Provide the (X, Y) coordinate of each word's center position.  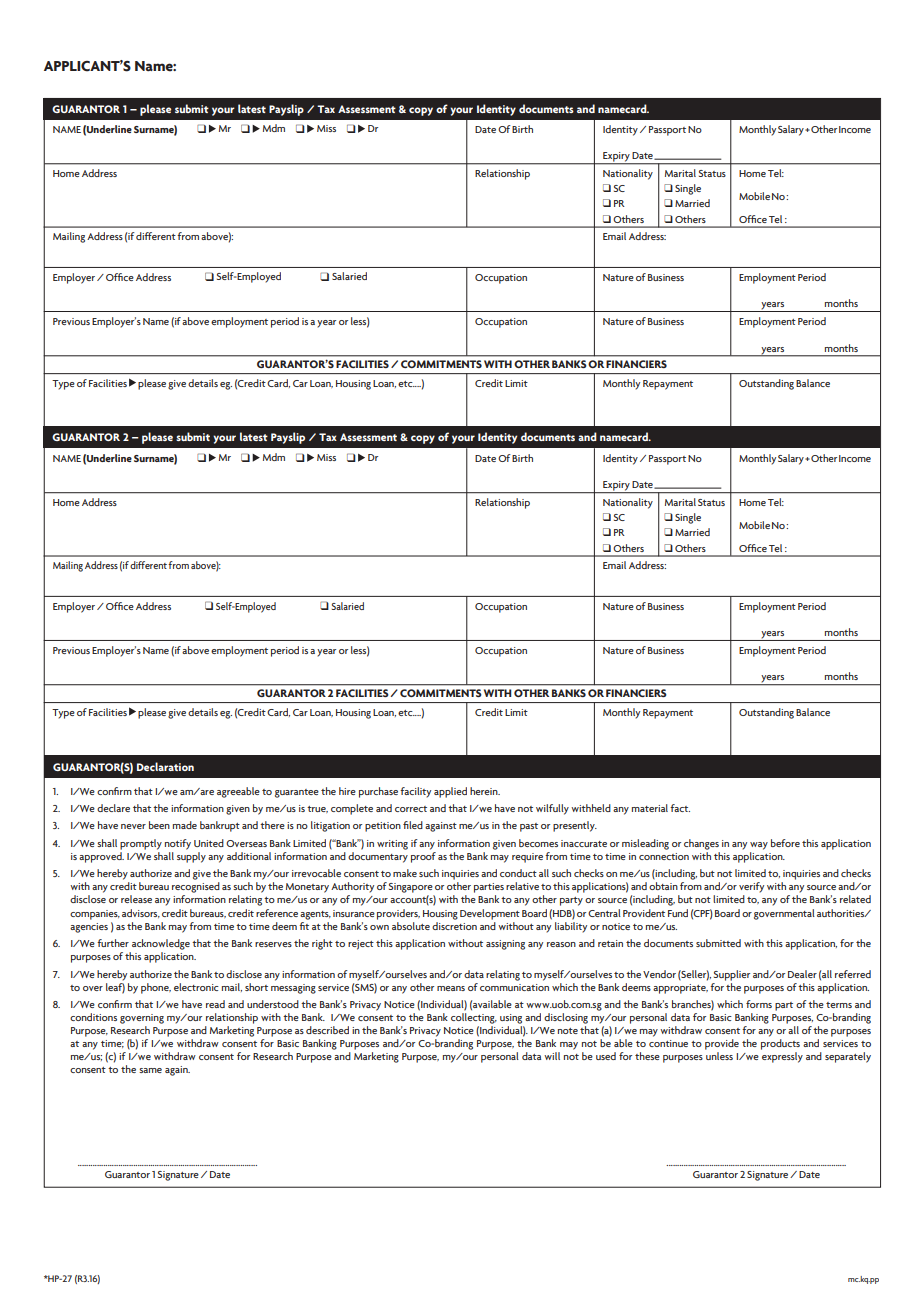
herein (485, 791)
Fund (678, 913)
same (150, 1070)
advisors (141, 913)
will (552, 1056)
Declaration (165, 766)
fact (680, 808)
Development (490, 914)
